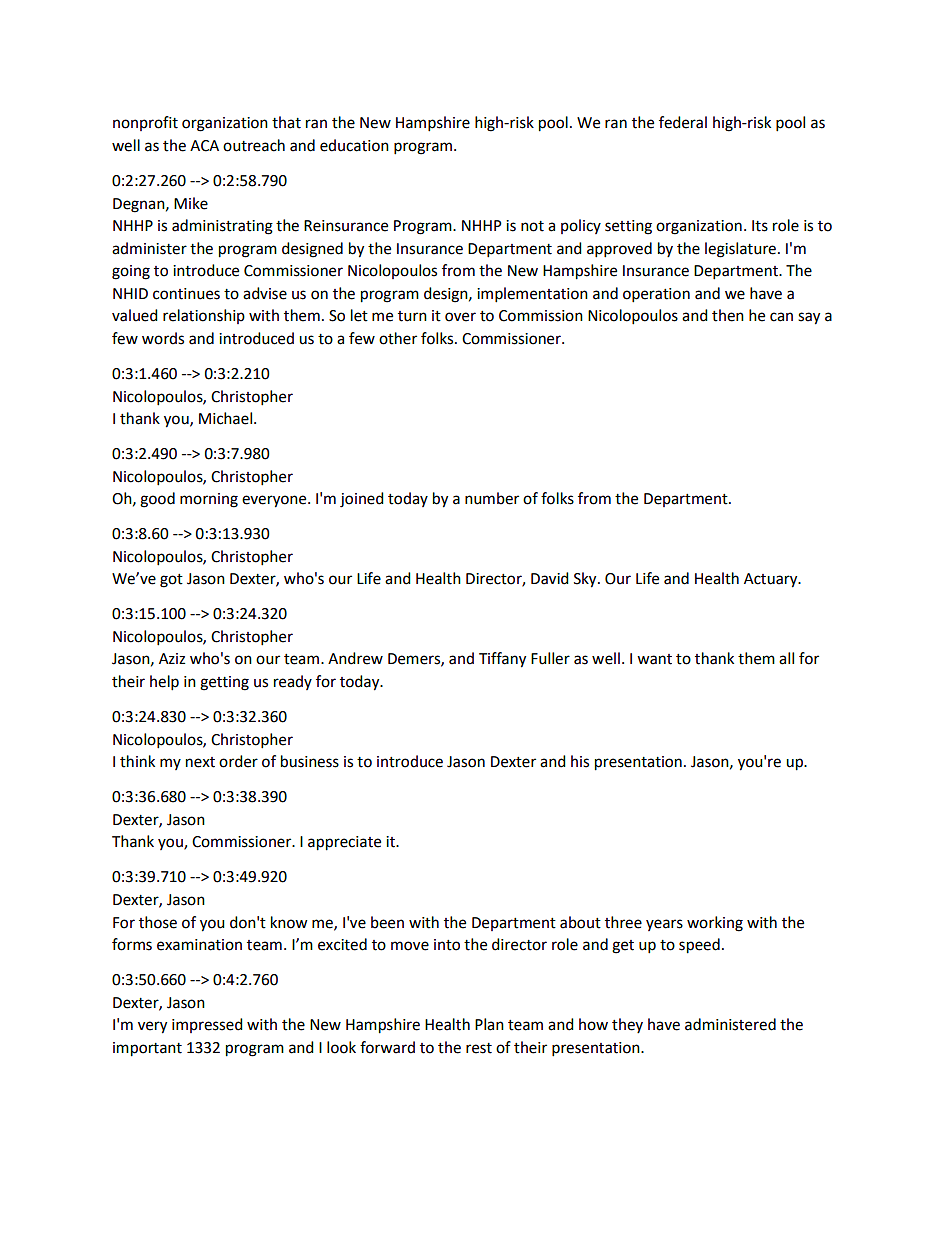  What do you see at coordinates (772, 580) in the document?
I see `Actuary` at bounding box center [772, 580].
